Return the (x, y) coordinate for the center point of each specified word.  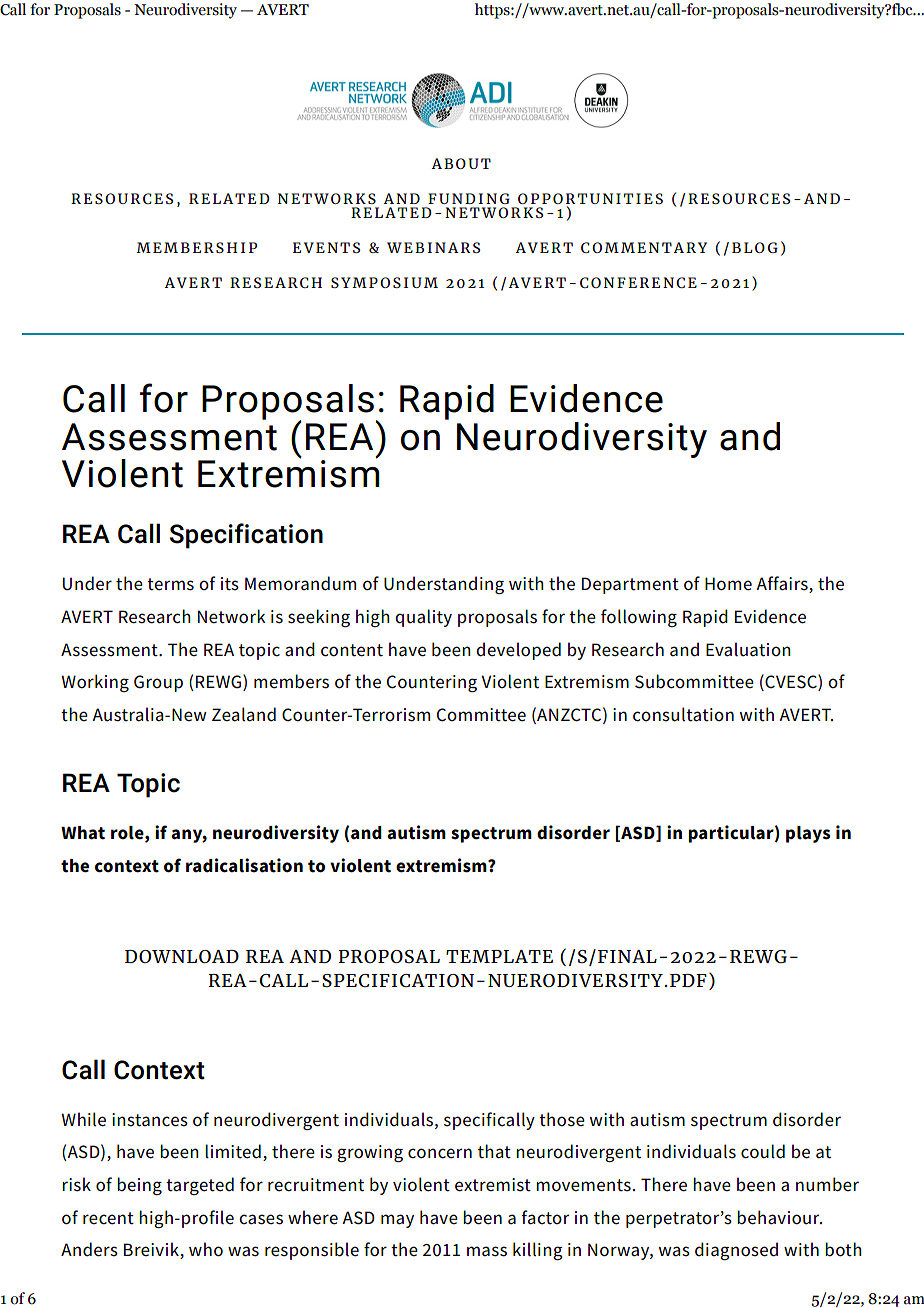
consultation (683, 714)
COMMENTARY (644, 247)
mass (487, 1251)
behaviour (779, 1217)
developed (518, 651)
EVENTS (326, 247)
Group (158, 683)
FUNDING (469, 198)
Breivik (152, 1250)
